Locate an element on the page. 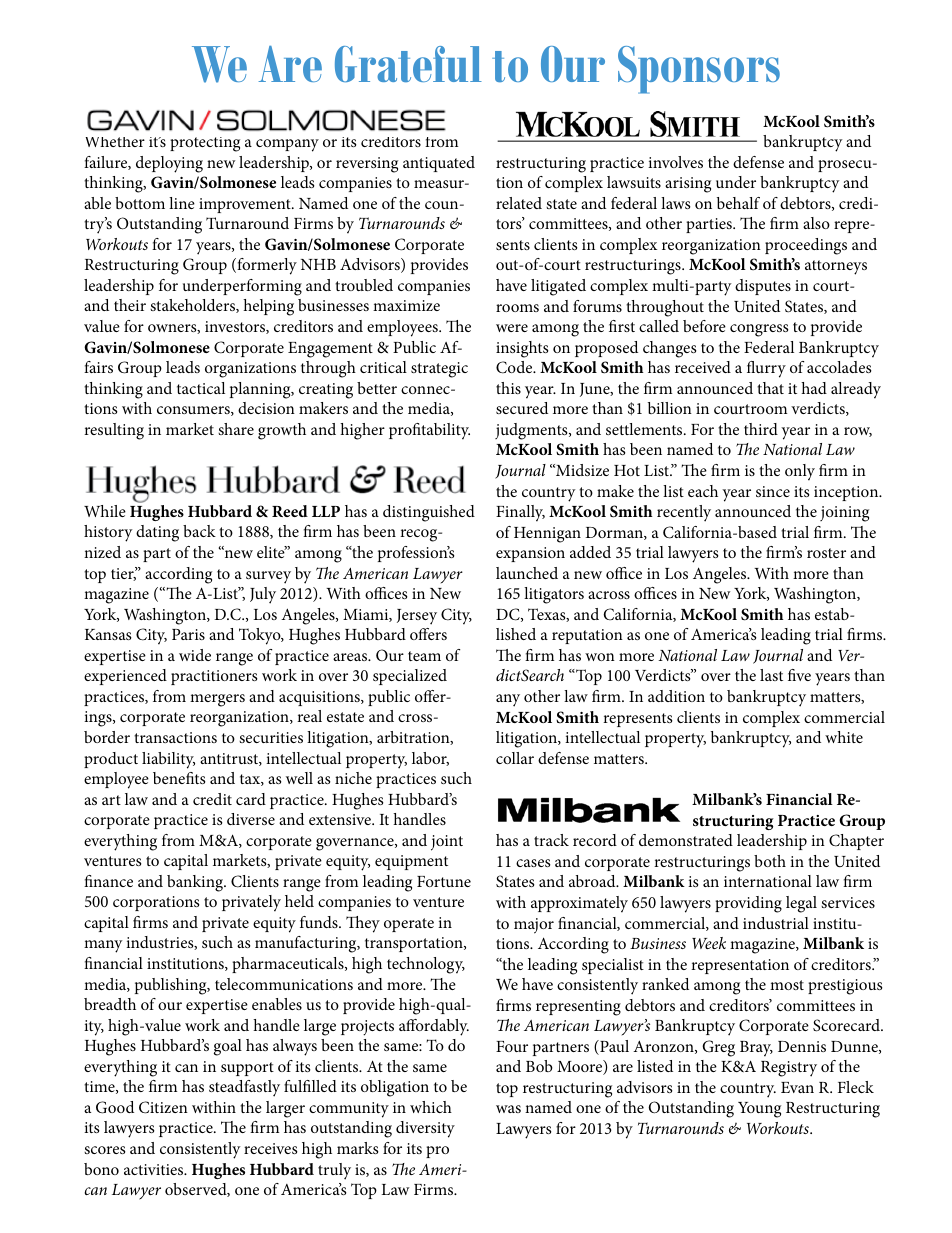 This image has height=1233, width=952. collar is located at coordinates (515, 758).
